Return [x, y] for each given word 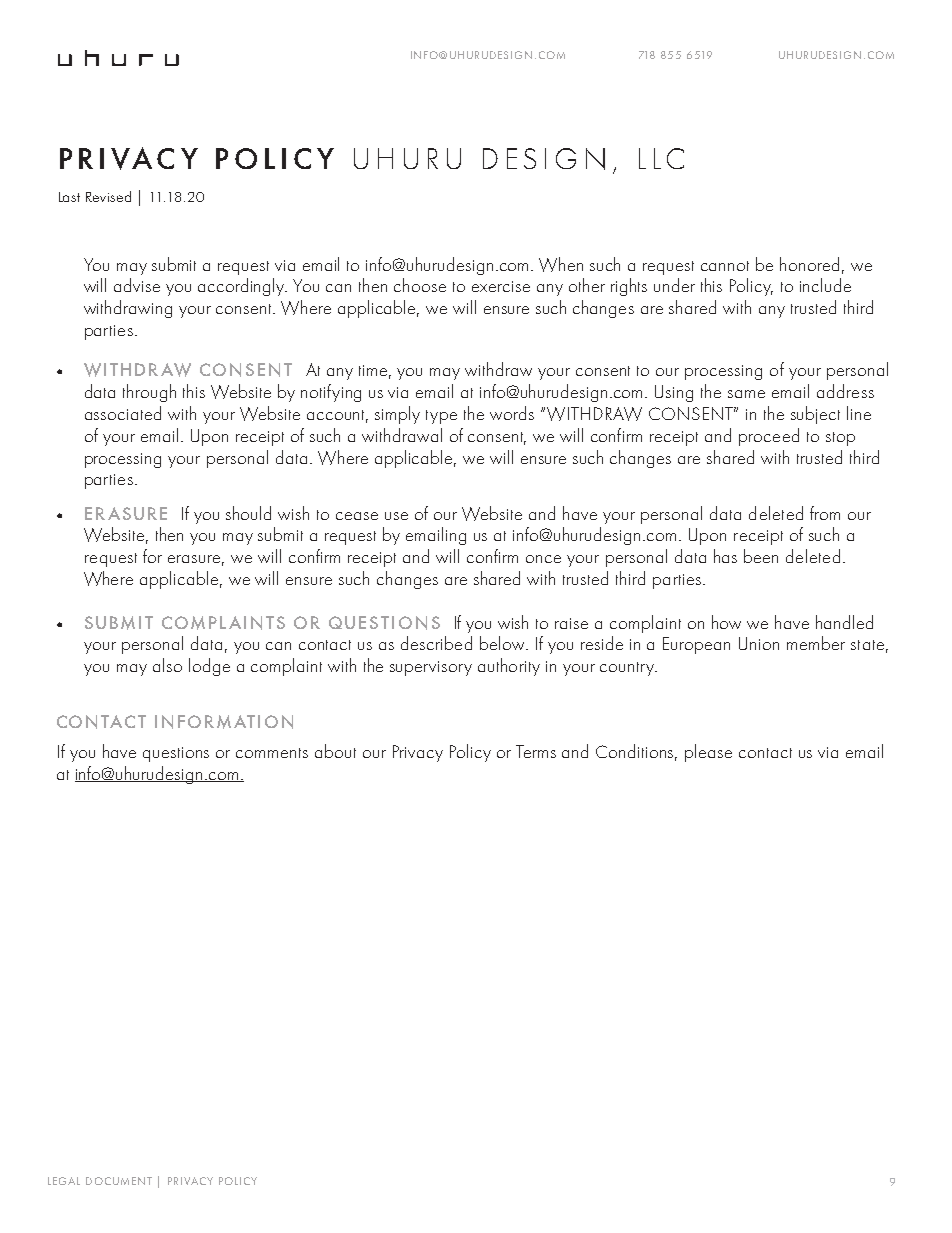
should [248, 513]
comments [272, 753]
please [708, 753]
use [396, 516]
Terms [536, 751]
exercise [501, 286]
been [761, 556]
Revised [108, 196]
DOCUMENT [119, 1181]
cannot [725, 266]
